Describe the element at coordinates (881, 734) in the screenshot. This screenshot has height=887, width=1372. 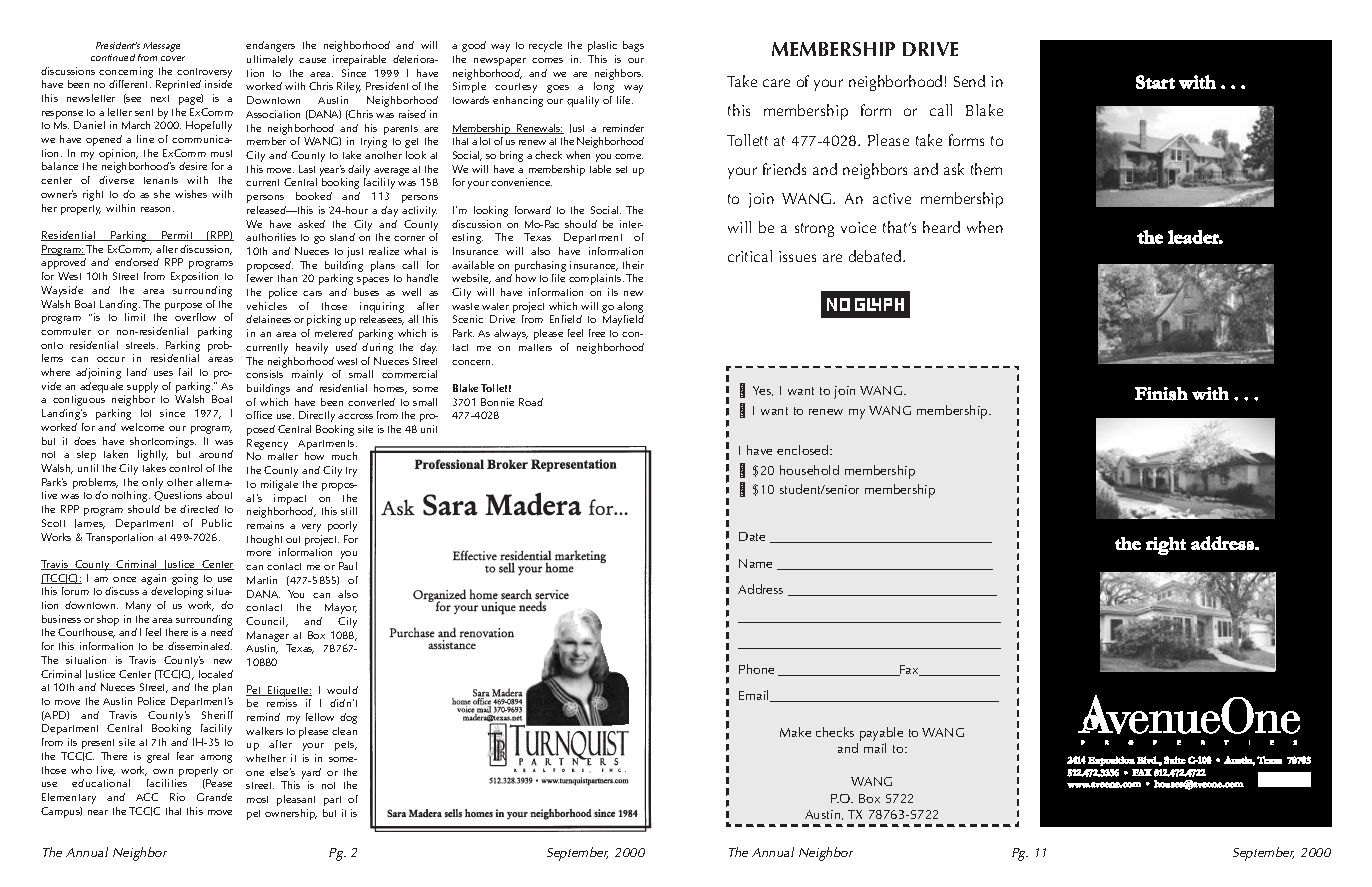
I see `payable` at that location.
